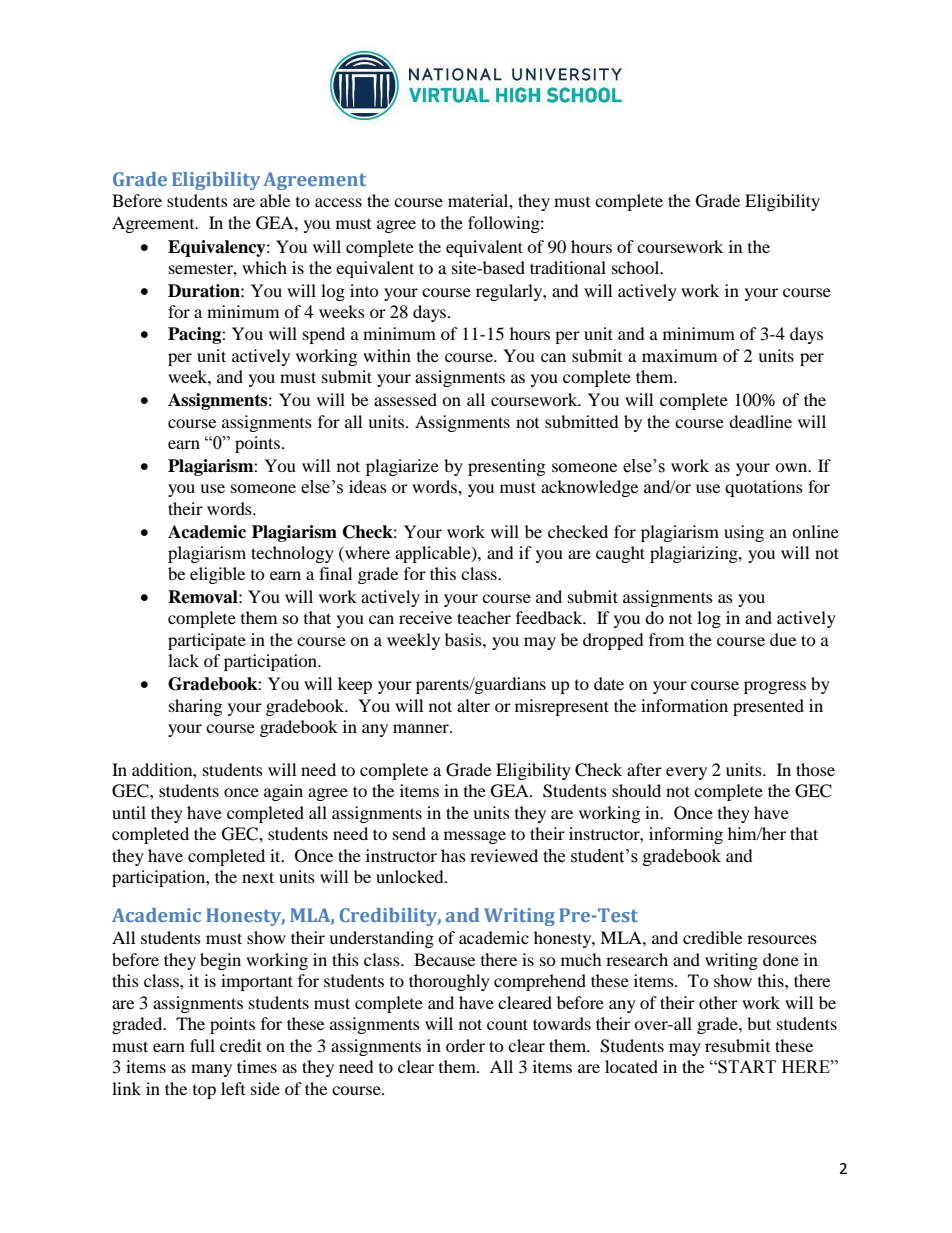 The width and height of the screenshot is (952, 1233). Describe the element at coordinates (258, 877) in the screenshot. I see `next` at that location.
